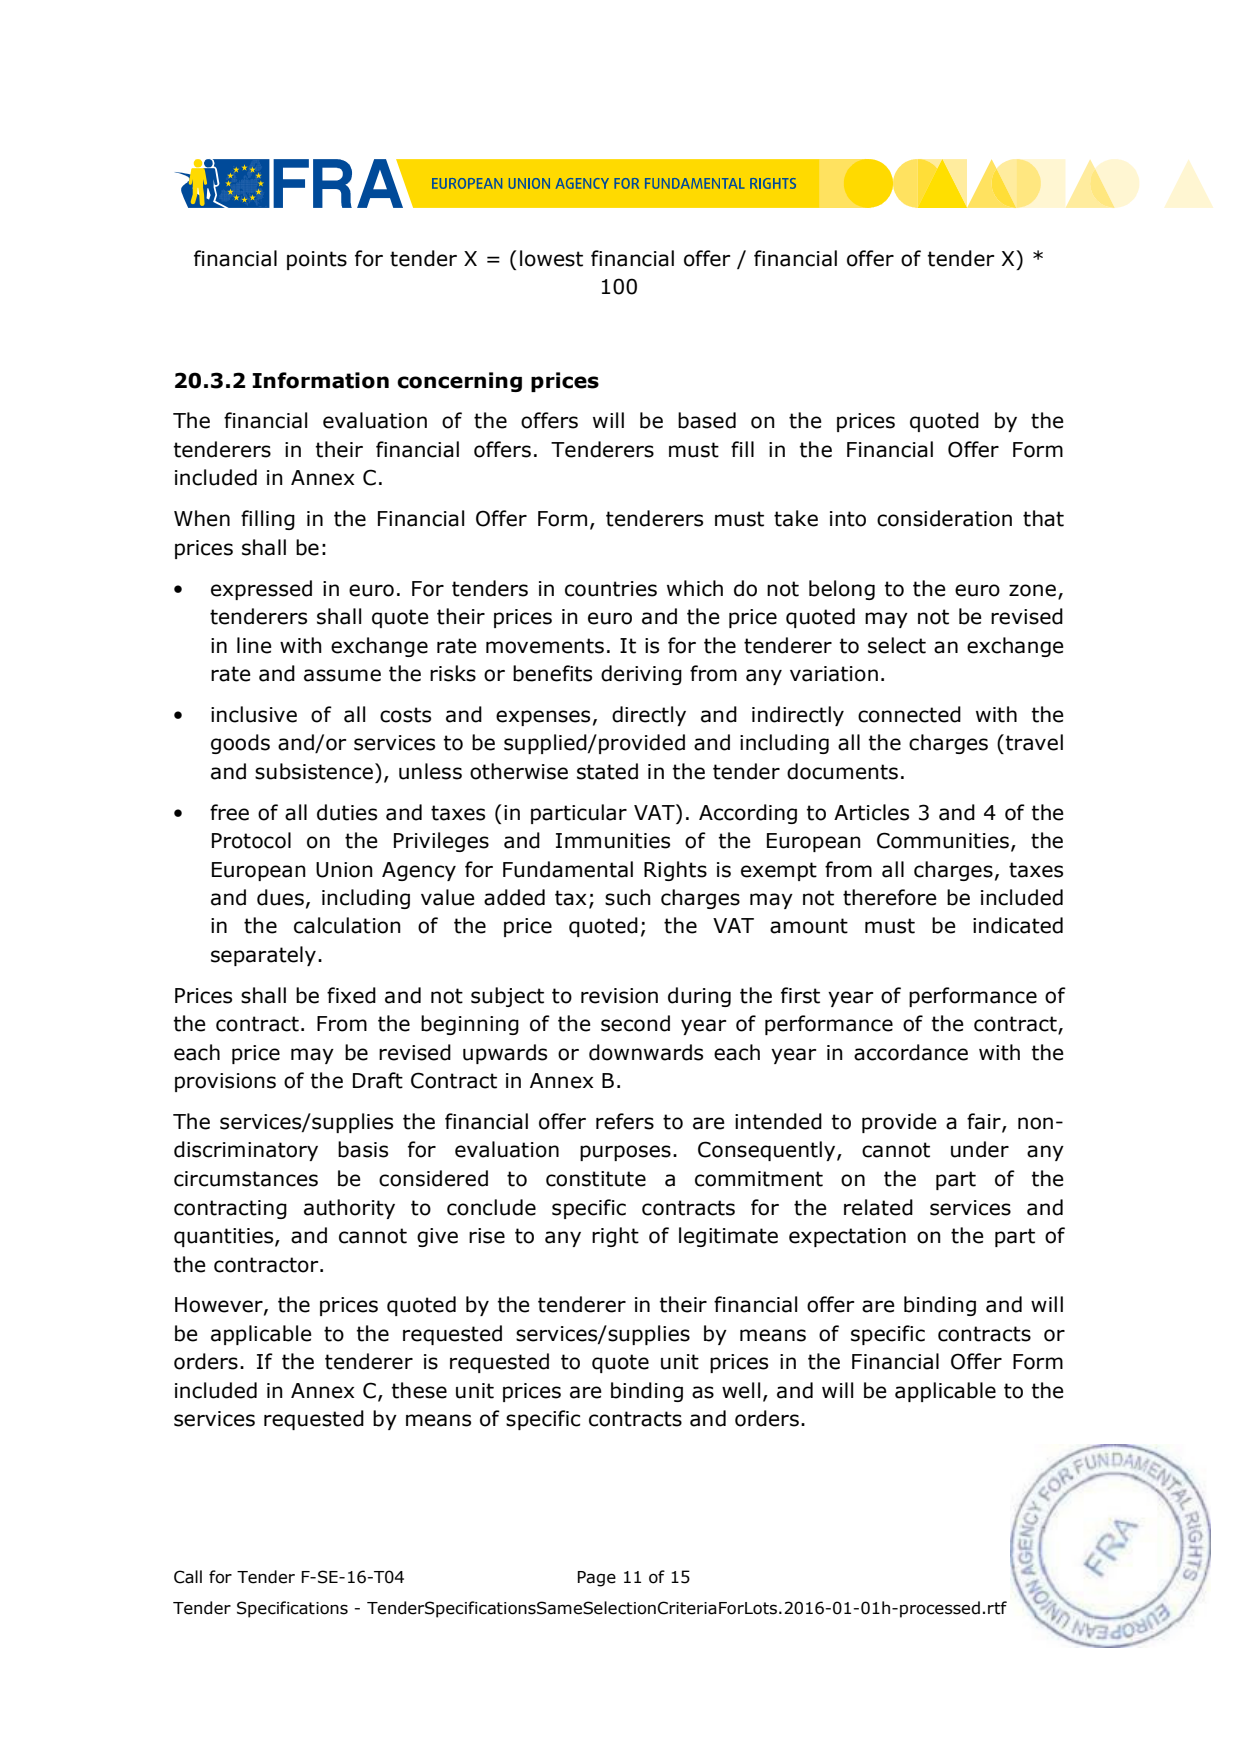 The image size is (1246, 1764). Describe the element at coordinates (707, 420) in the image. I see `based` at that location.
